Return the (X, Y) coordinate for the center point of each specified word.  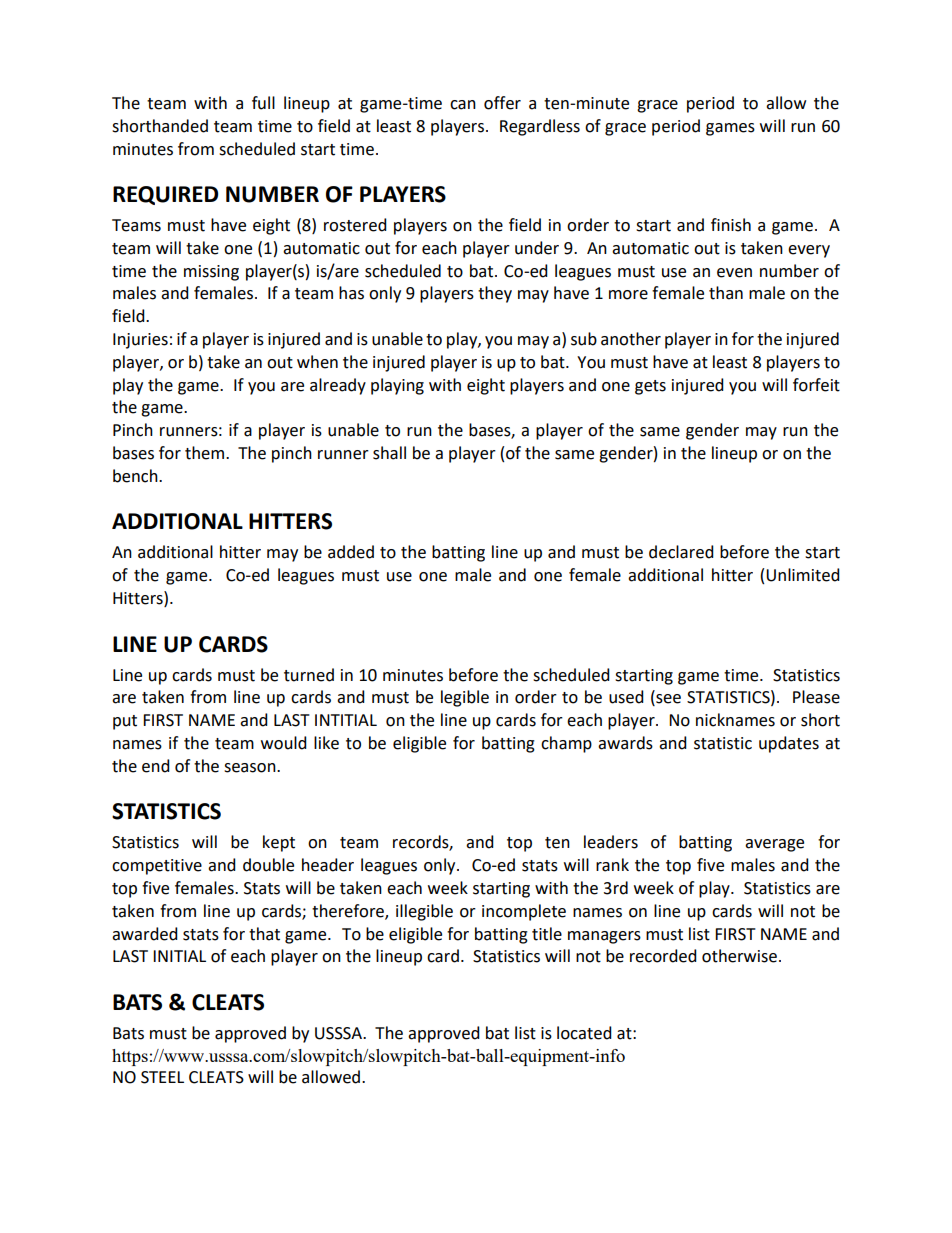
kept (279, 843)
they (495, 294)
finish (731, 225)
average (774, 845)
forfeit (816, 385)
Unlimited (803, 575)
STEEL (162, 1077)
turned (309, 675)
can (463, 105)
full (263, 103)
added (351, 552)
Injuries (140, 341)
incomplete (524, 912)
